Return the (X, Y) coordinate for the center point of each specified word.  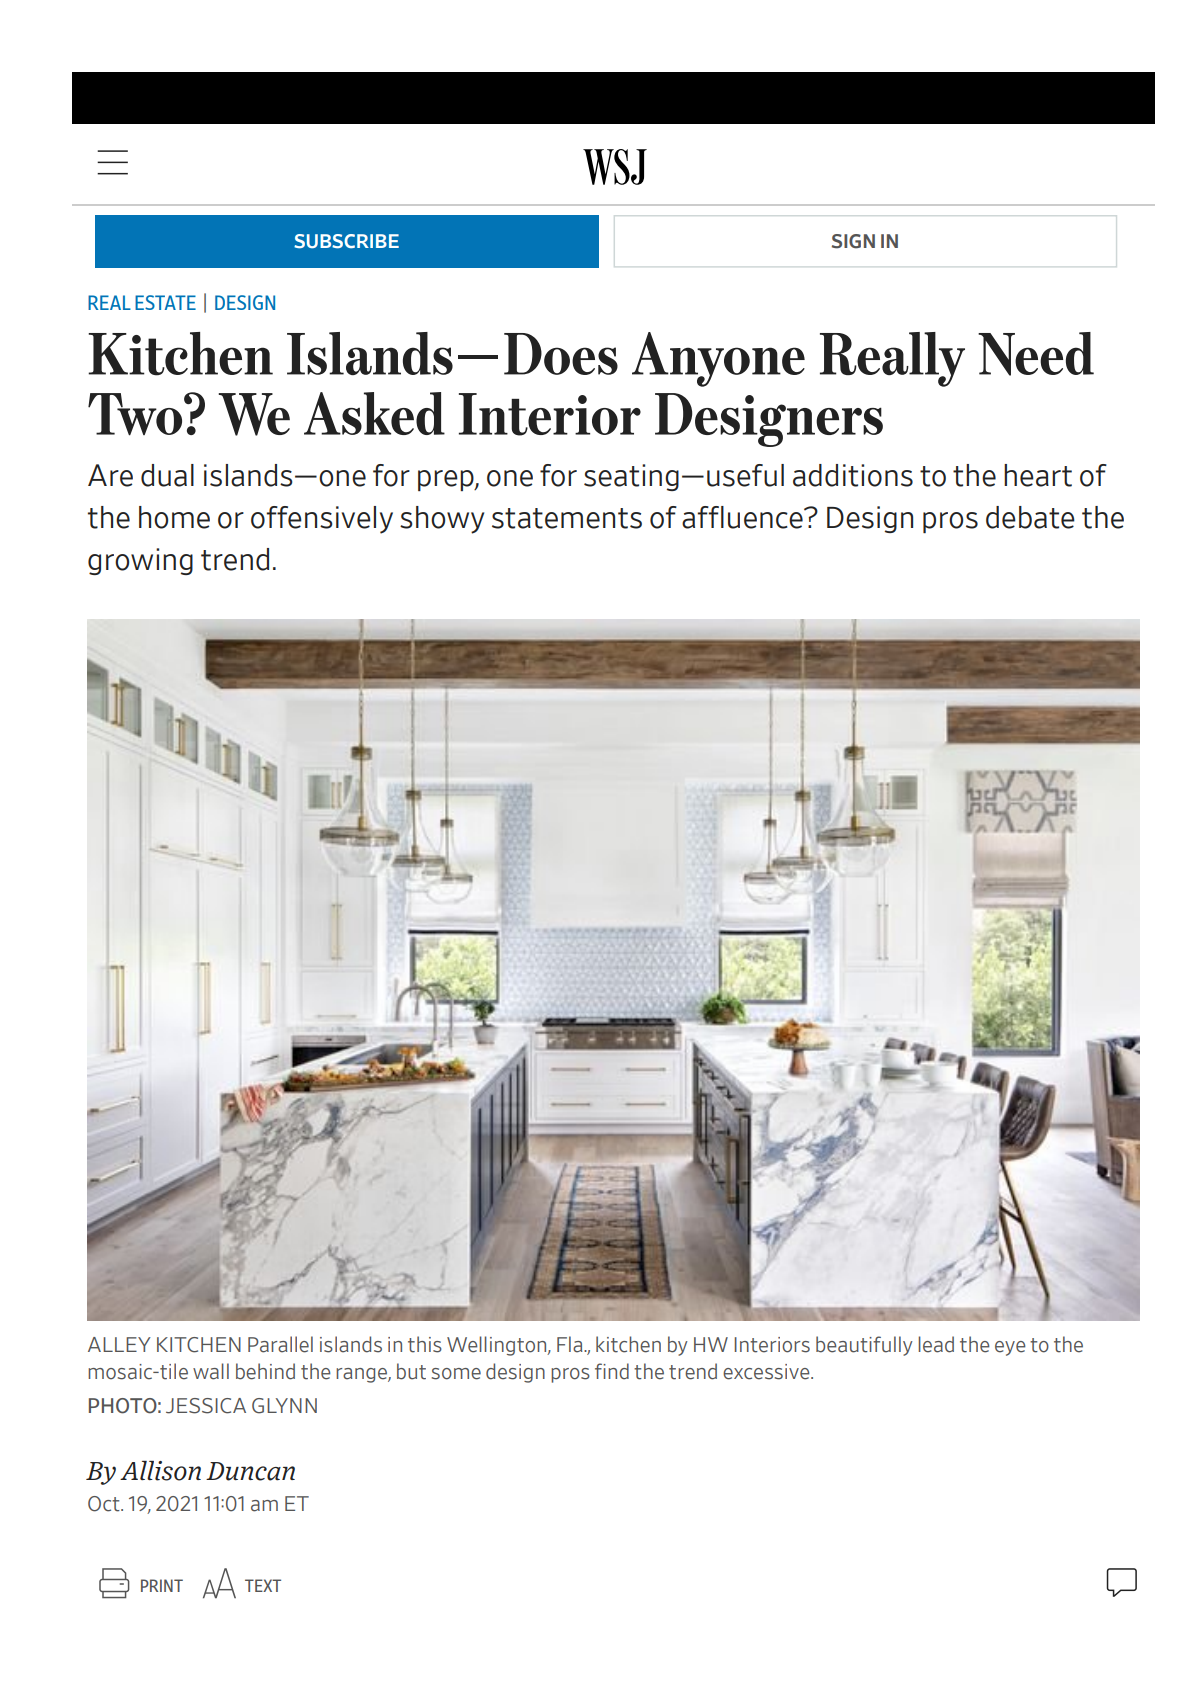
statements (567, 518)
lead (936, 1344)
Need (1036, 354)
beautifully (864, 1346)
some (456, 1374)
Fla (571, 1344)
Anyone (718, 359)
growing (140, 561)
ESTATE (165, 302)
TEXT (263, 1585)
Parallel (280, 1344)
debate (1030, 517)
